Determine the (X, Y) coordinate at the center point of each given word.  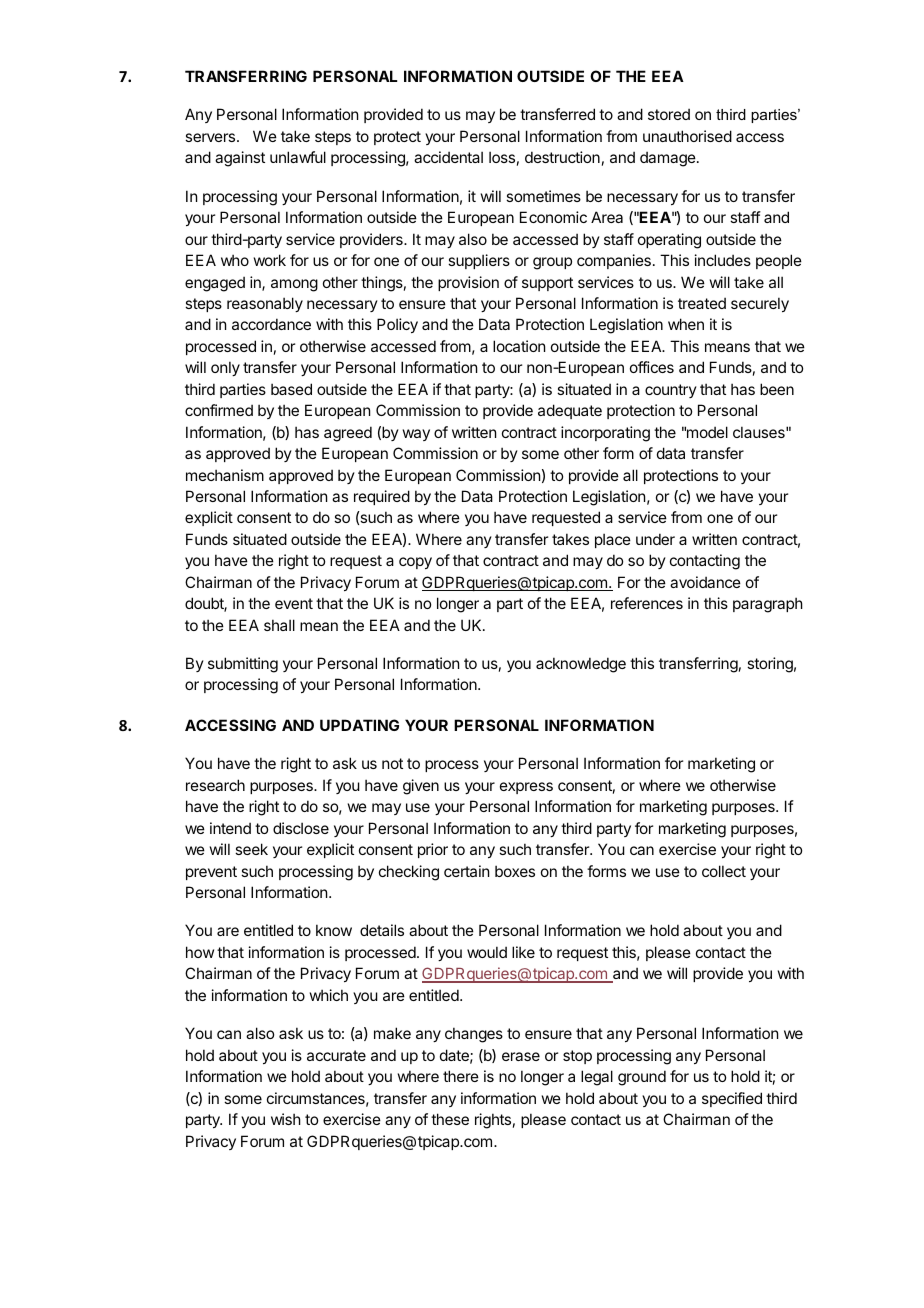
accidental (448, 157)
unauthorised (687, 136)
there (461, 1076)
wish (286, 1119)
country (671, 391)
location (519, 346)
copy (415, 563)
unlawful (298, 157)
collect (724, 871)
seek (251, 849)
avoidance (705, 582)
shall (279, 625)
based (291, 389)
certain (466, 871)
